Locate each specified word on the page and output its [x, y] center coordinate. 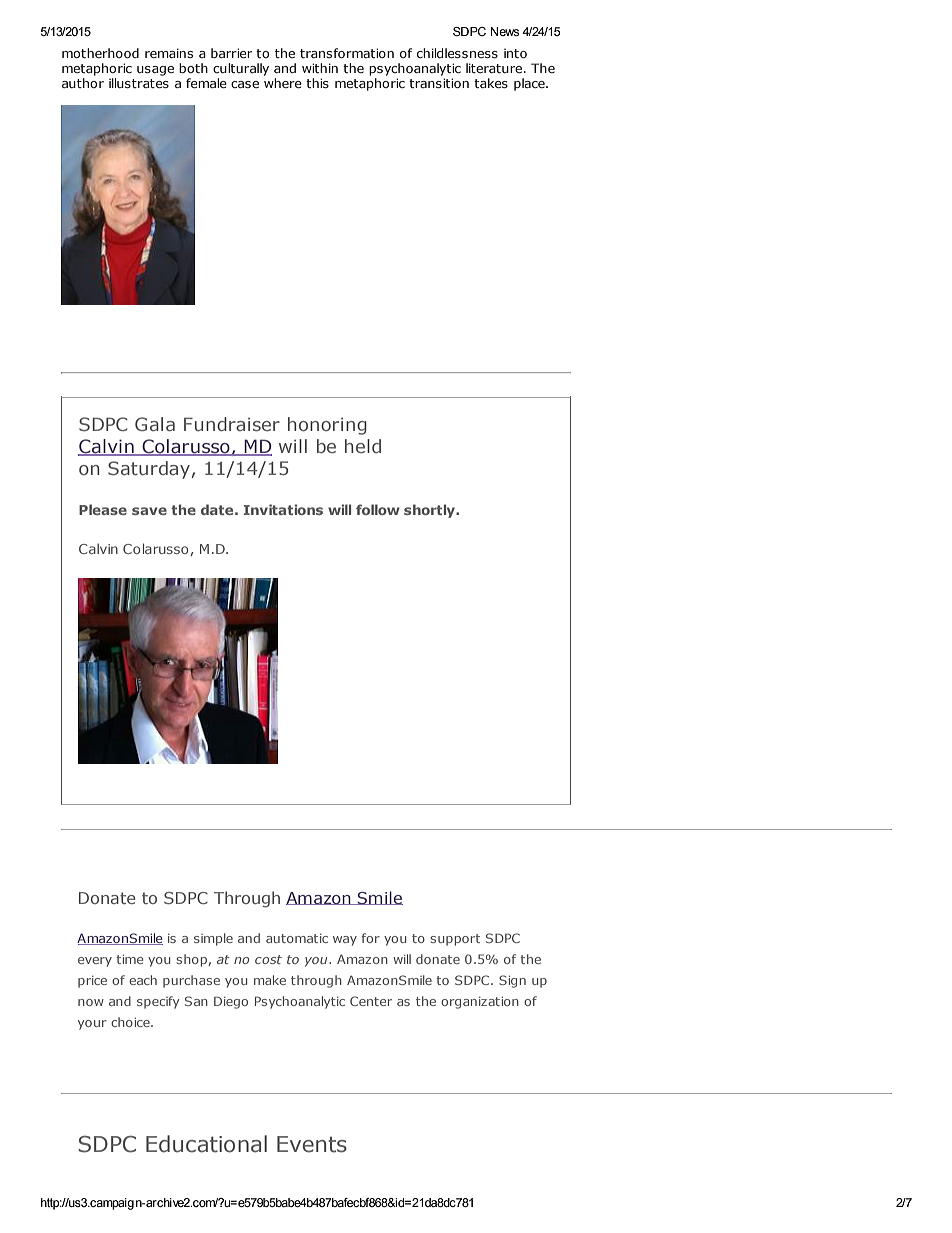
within [320, 68]
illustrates [139, 83]
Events [312, 1144]
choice [131, 1022]
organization [480, 1003]
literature [495, 68]
